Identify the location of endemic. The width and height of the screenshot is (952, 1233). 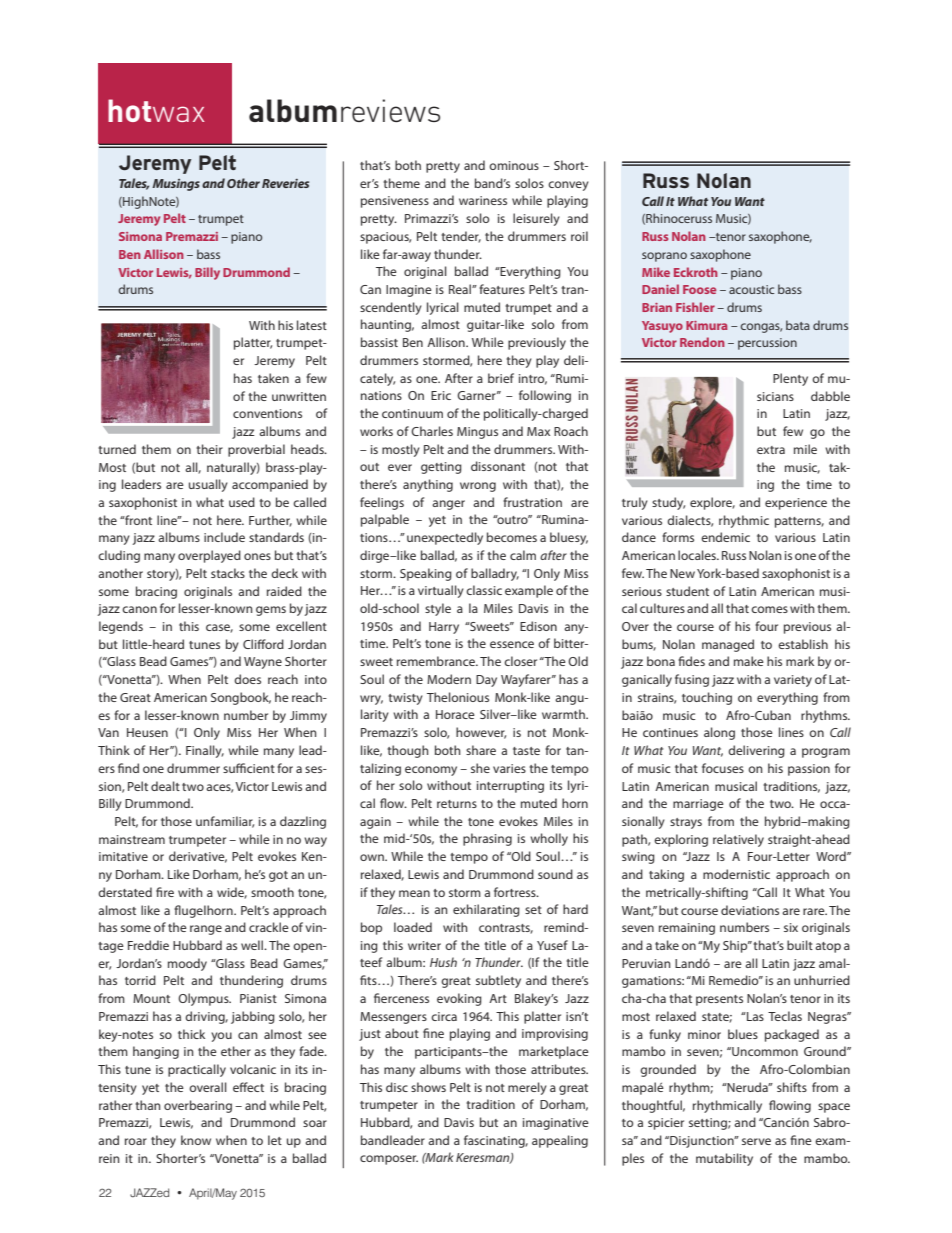
(725, 537).
